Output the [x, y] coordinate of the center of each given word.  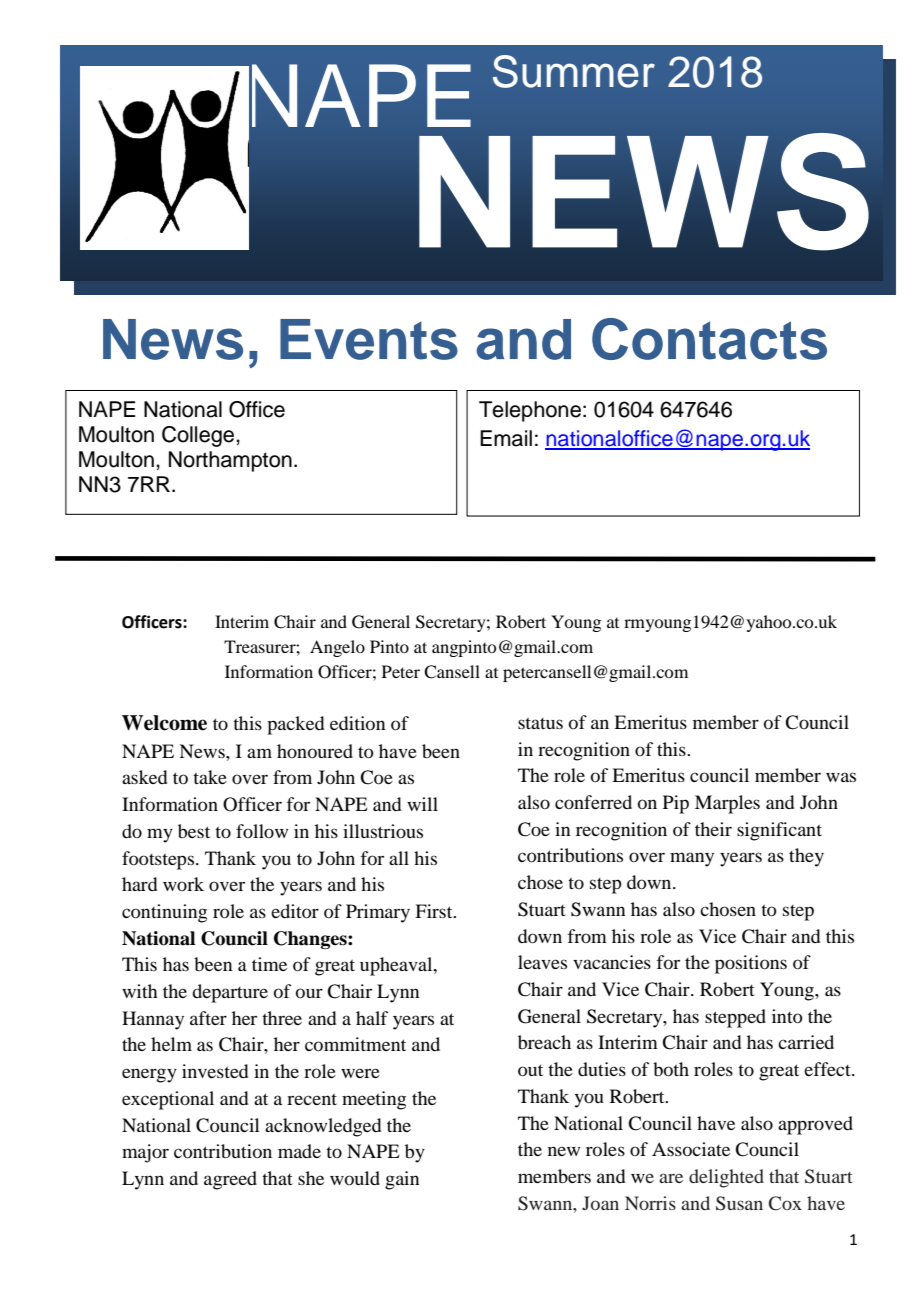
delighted [726, 1178]
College [199, 436]
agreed [230, 1180]
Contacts [709, 339]
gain [402, 1180]
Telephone [530, 411]
